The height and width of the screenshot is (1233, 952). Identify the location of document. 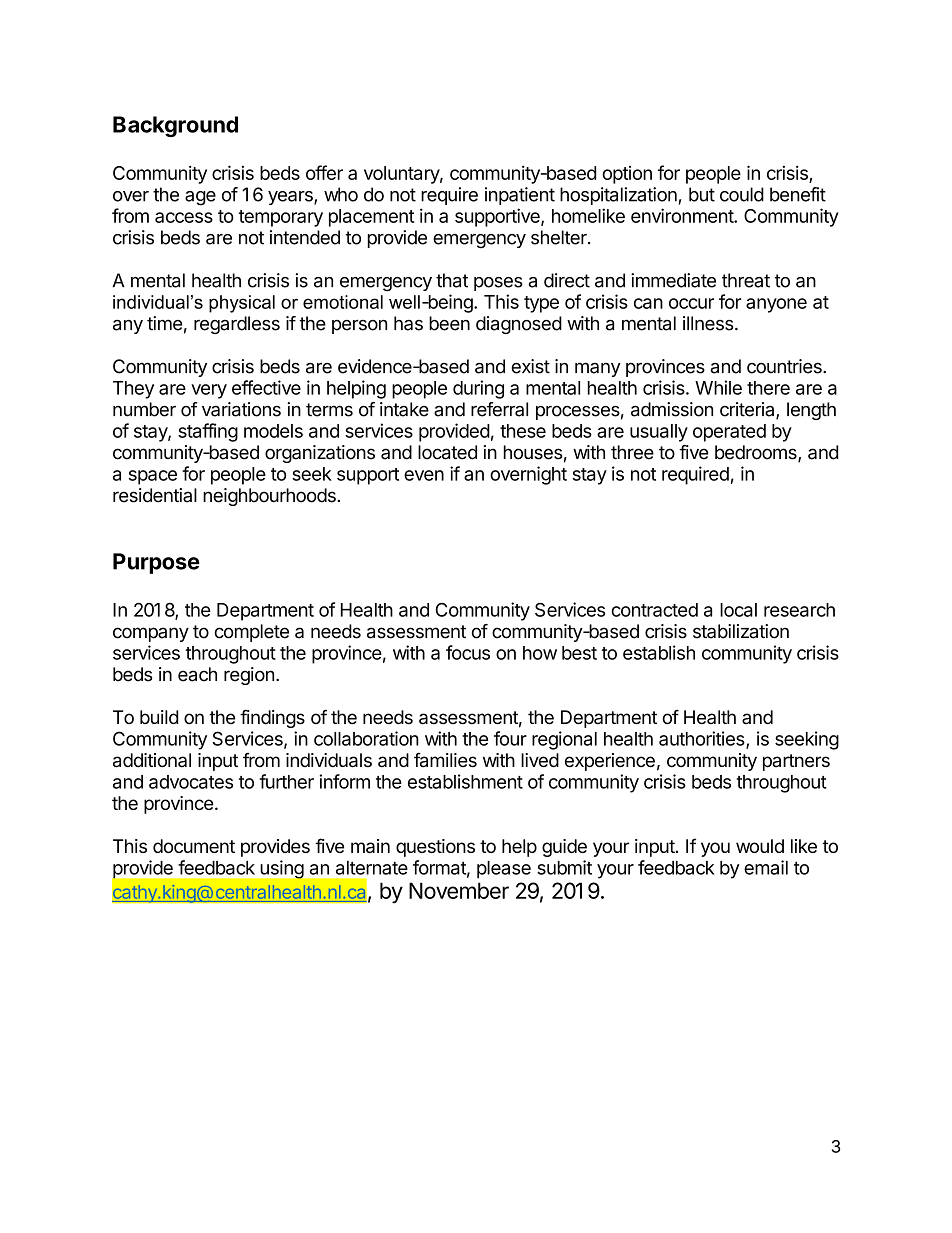
(194, 846).
